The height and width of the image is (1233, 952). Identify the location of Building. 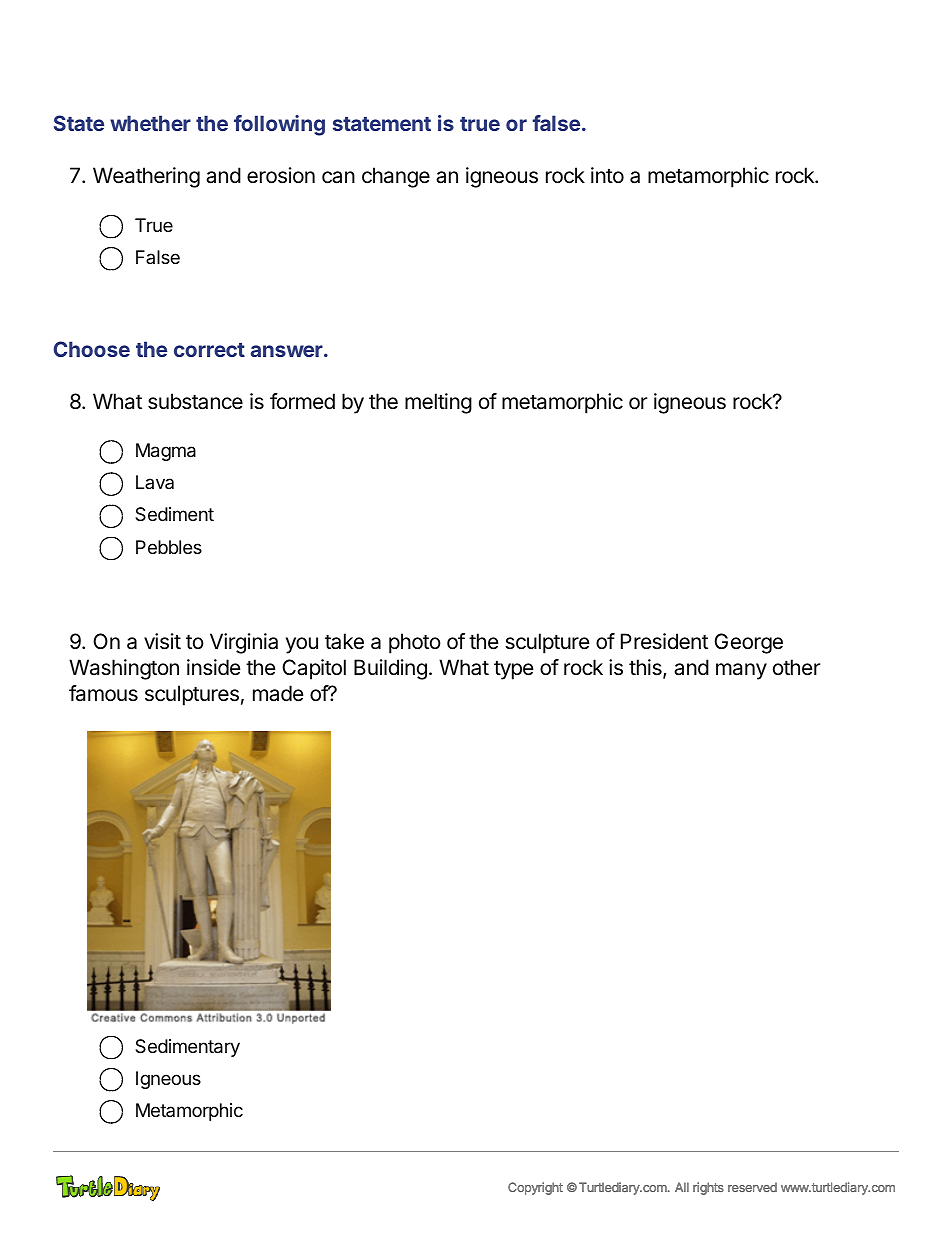
(390, 669).
